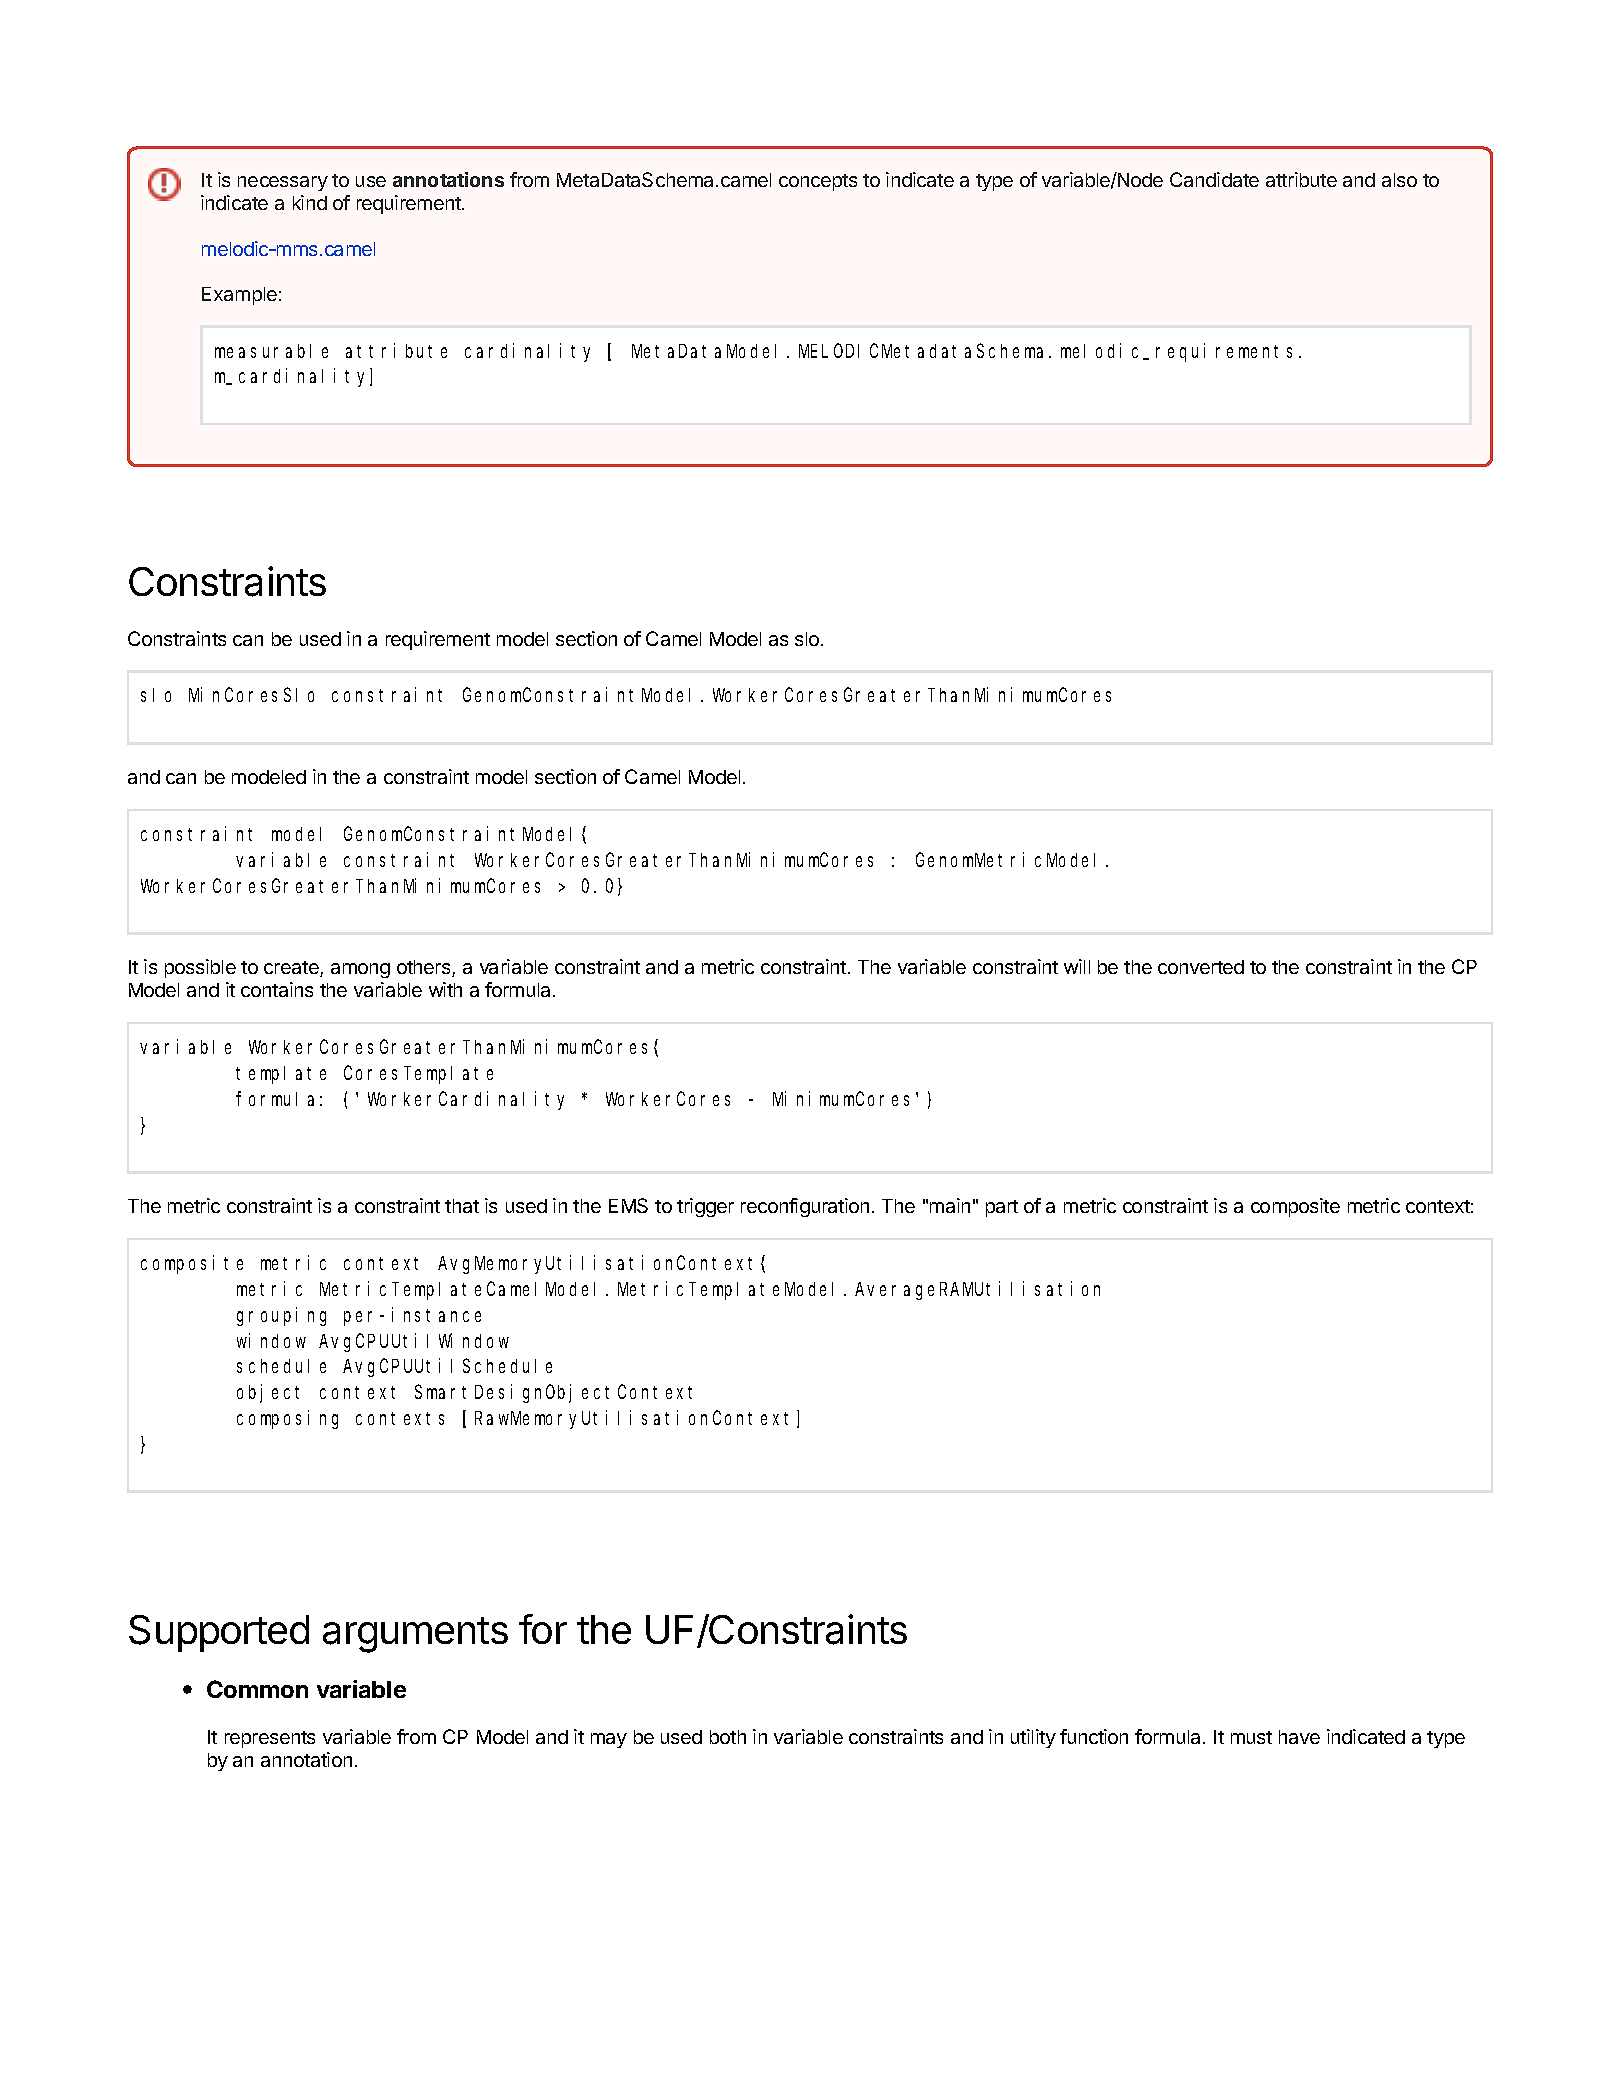 Image resolution: width=1620 pixels, height=2096 pixels. What do you see at coordinates (257, 1689) in the screenshot?
I see `Common` at bounding box center [257, 1689].
